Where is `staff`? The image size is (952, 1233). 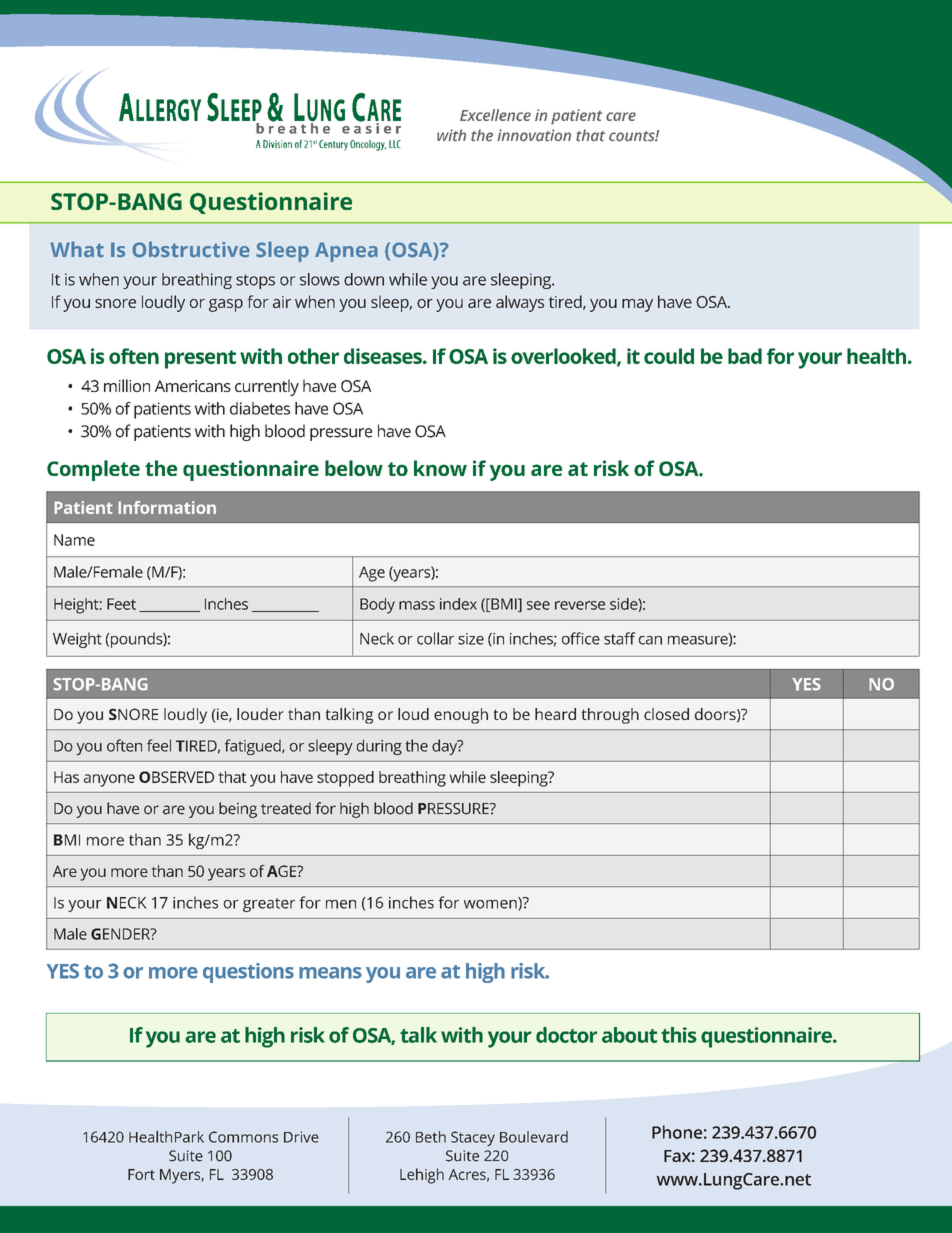 staff is located at coordinates (620, 638).
